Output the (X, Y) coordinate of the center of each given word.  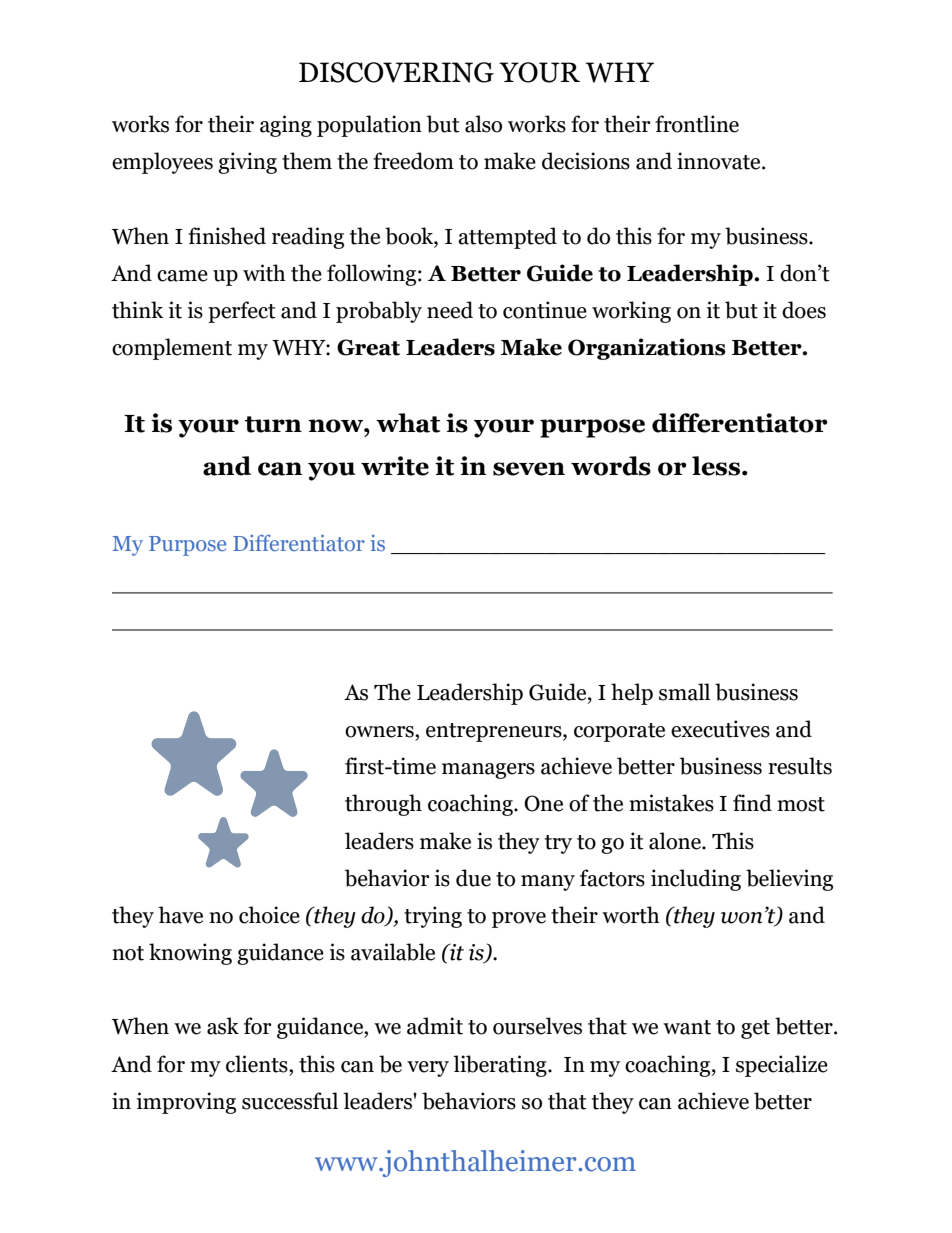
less (717, 466)
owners (380, 732)
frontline (697, 124)
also (483, 124)
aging (286, 126)
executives (720, 729)
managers (488, 771)
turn (273, 424)
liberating (501, 1066)
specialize (782, 1066)
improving (186, 1103)
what (408, 423)
